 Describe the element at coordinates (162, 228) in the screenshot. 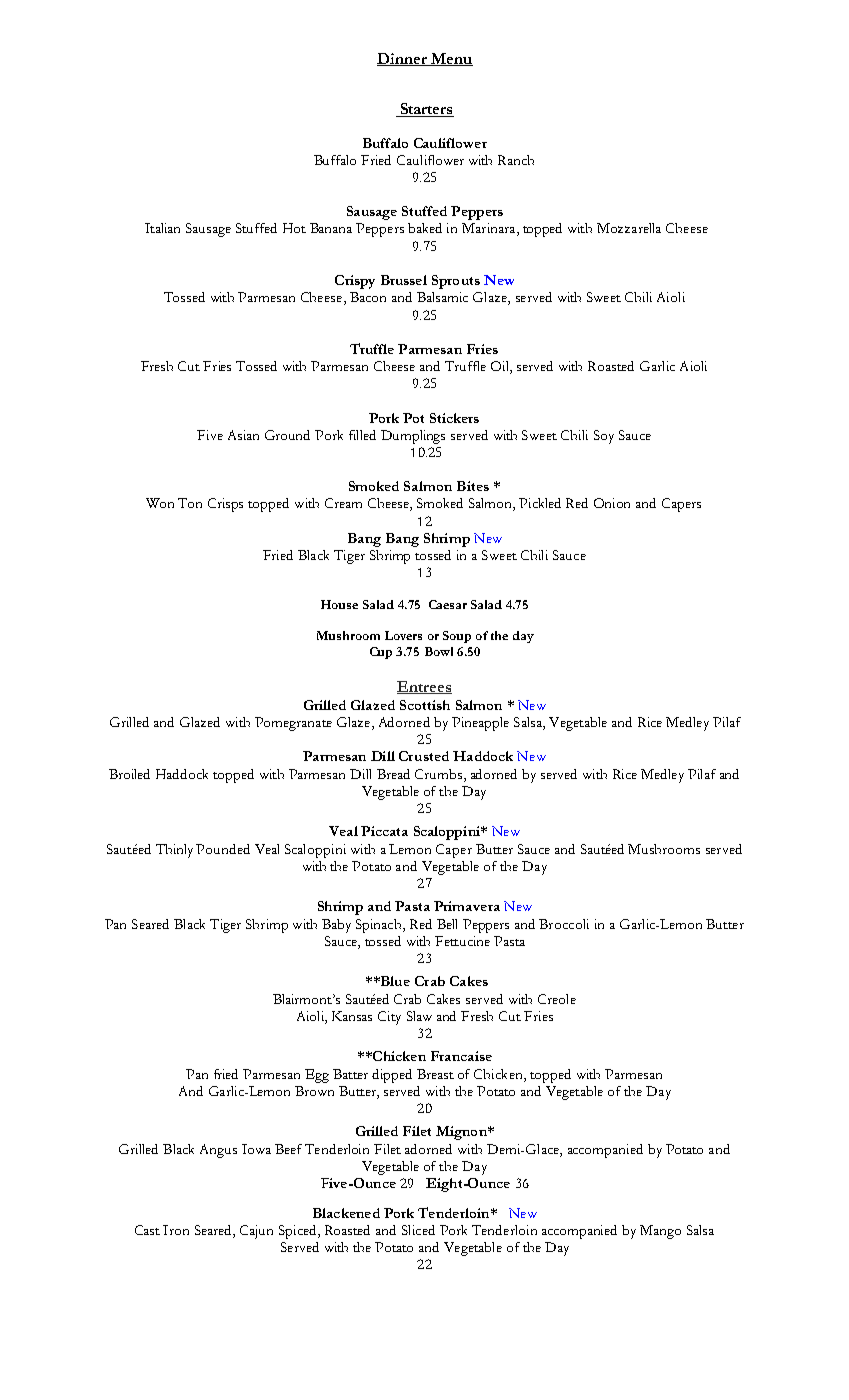

I see `Italian` at that location.
